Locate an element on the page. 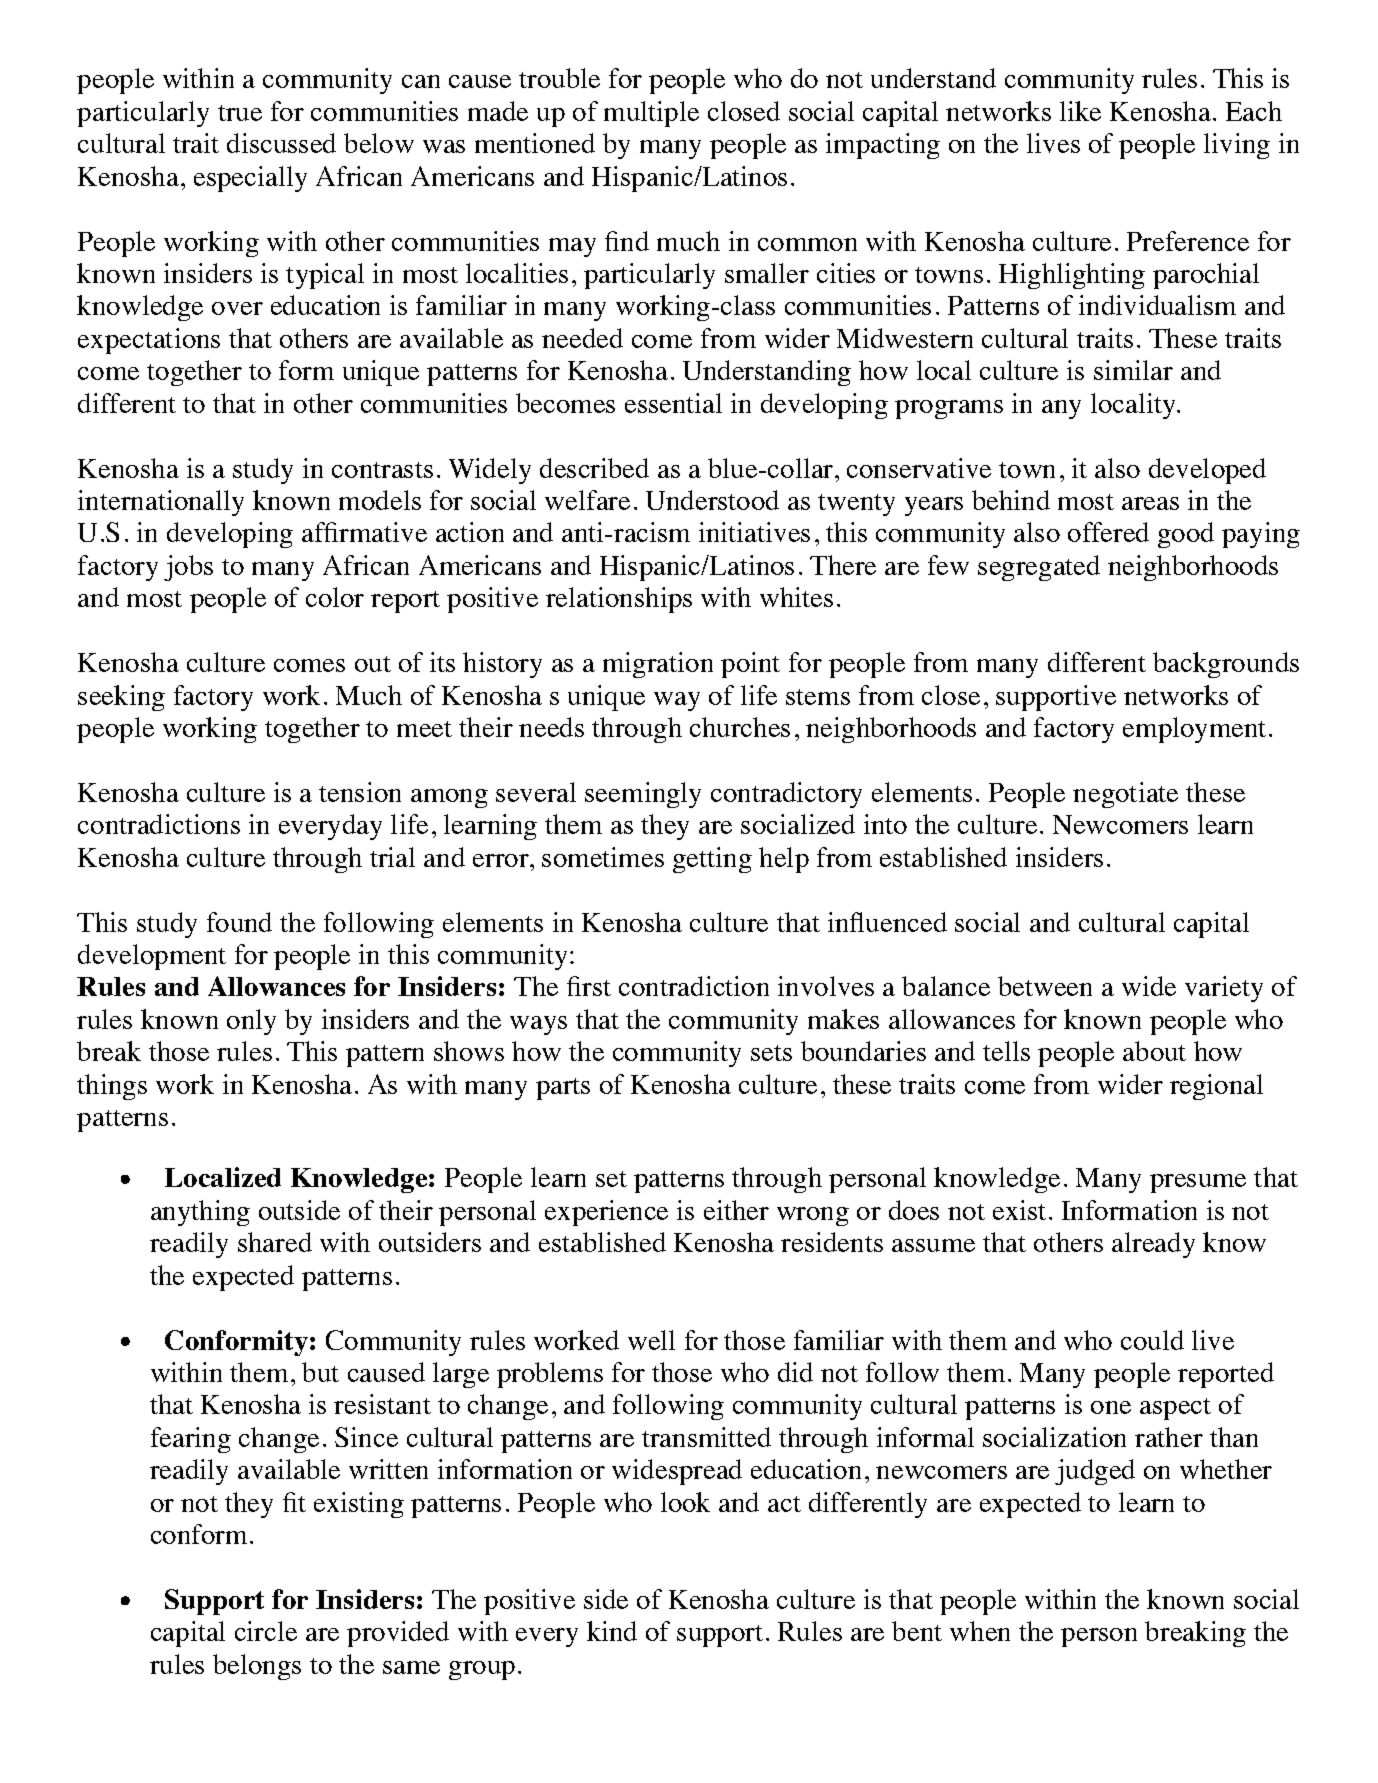 The width and height of the document is (1378, 1783). areas is located at coordinates (1150, 503).
